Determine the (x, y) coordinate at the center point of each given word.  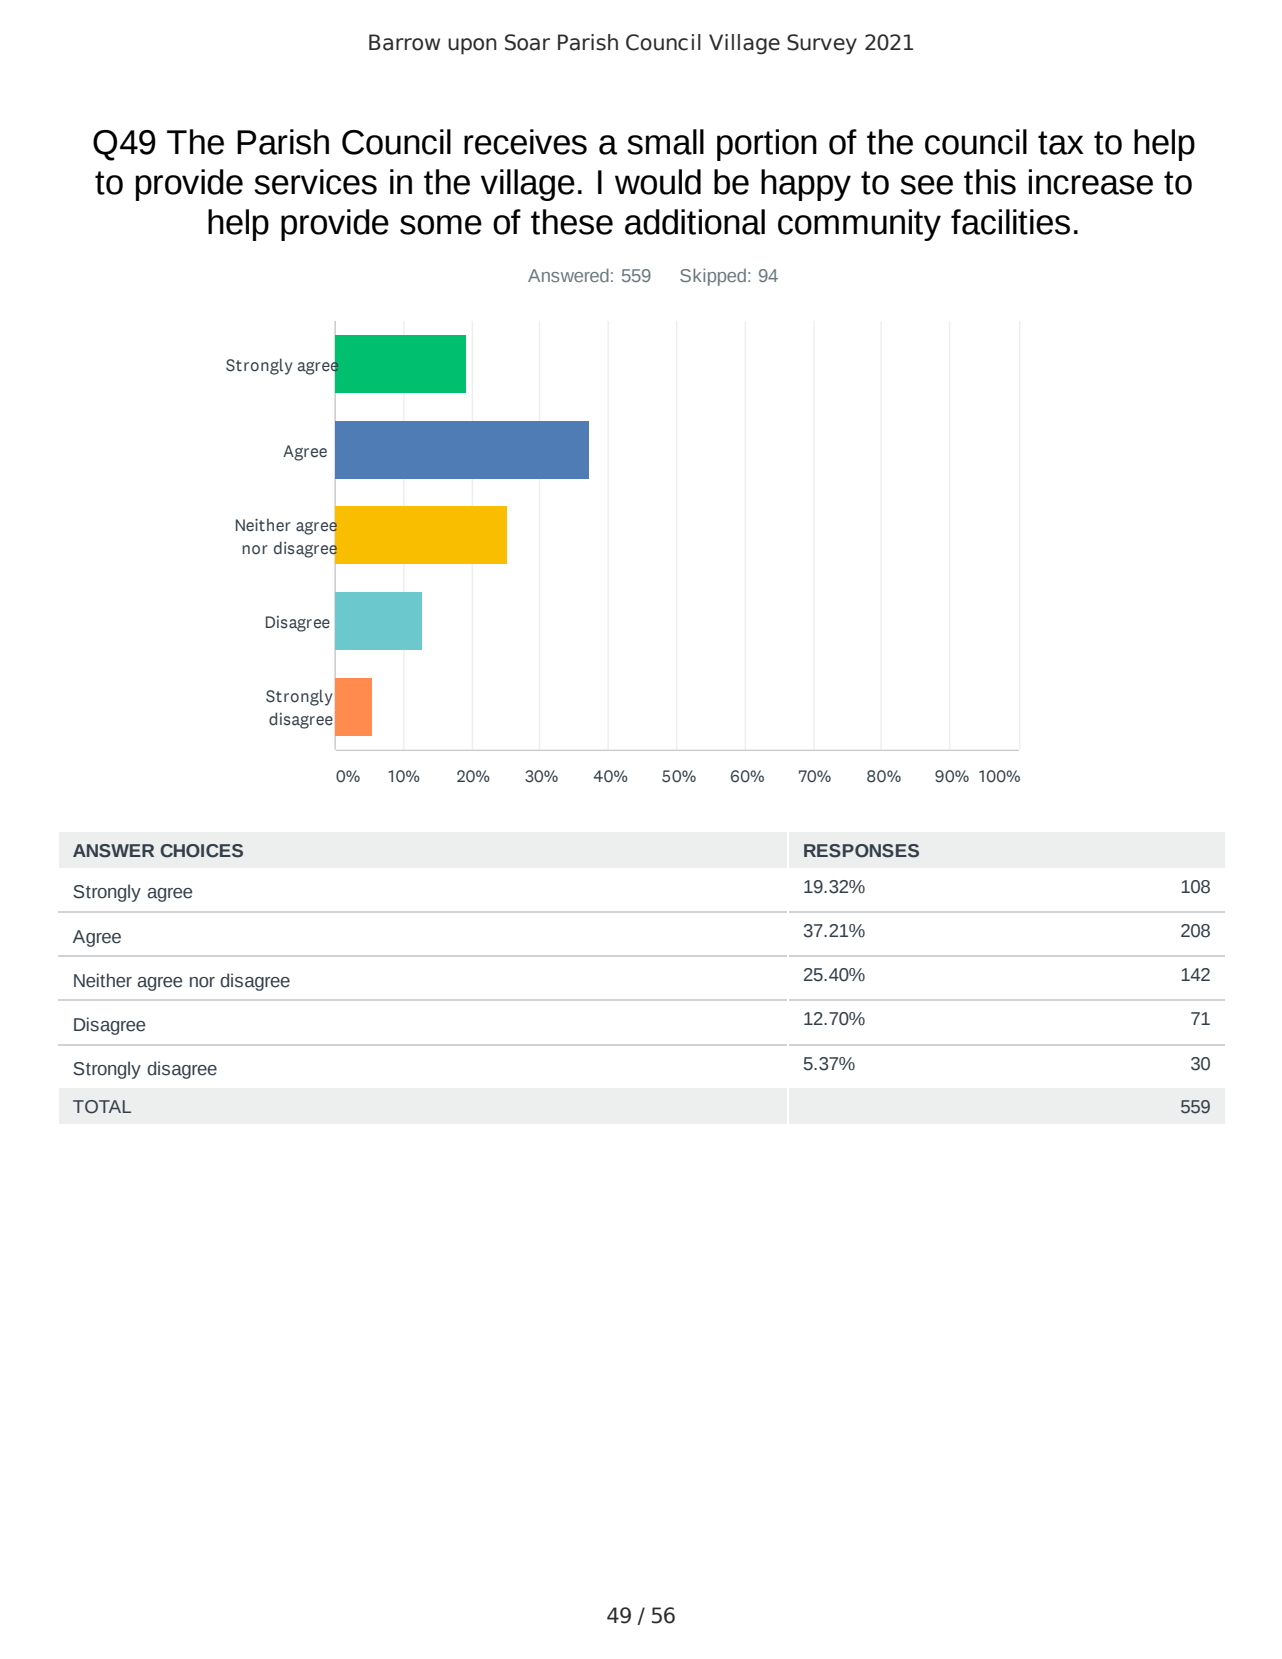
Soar (527, 42)
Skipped (713, 277)
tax (1061, 143)
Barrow (404, 42)
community (859, 225)
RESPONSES (861, 851)
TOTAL (102, 1107)
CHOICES (201, 851)
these (572, 222)
